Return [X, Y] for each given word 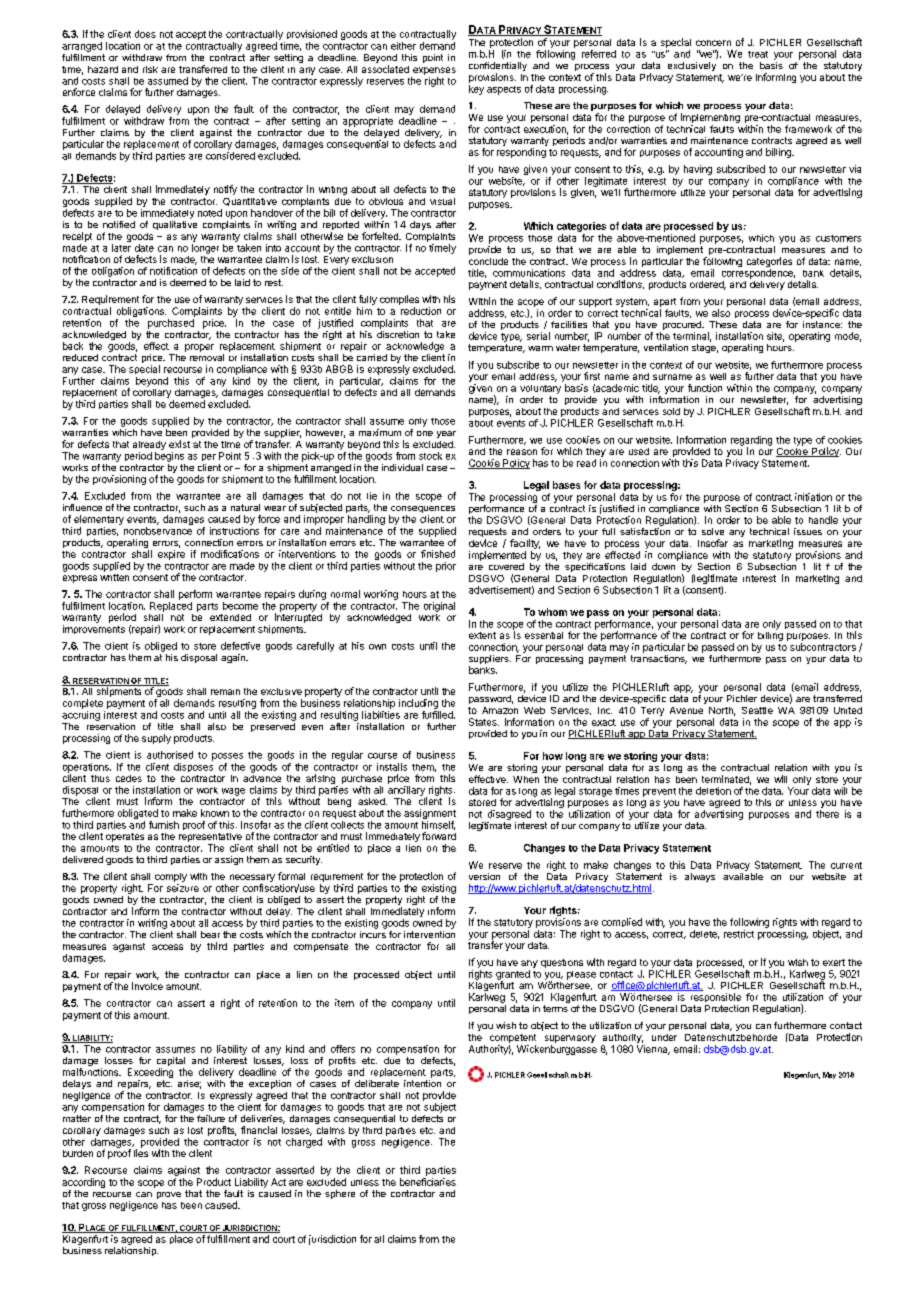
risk [150, 69]
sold [671, 411]
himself [438, 825]
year [446, 434]
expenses [434, 71]
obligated [138, 814]
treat [758, 54]
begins [169, 457]
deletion [713, 791]
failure [211, 1118]
